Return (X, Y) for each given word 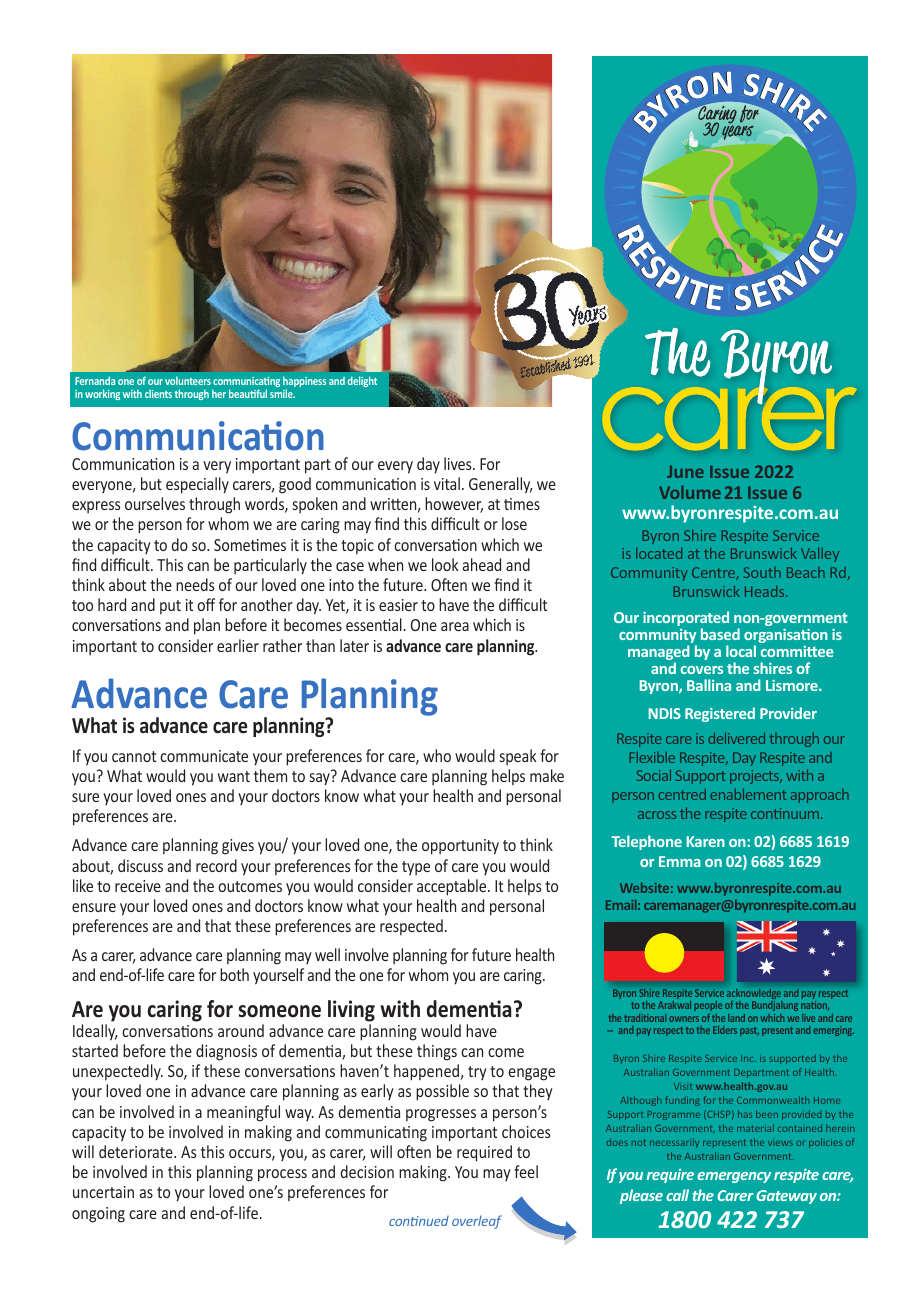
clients (158, 394)
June (685, 471)
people (708, 1006)
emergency (734, 1177)
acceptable (453, 887)
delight (362, 381)
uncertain (103, 1192)
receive (138, 886)
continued (419, 1221)
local (741, 651)
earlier (238, 645)
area (455, 626)
